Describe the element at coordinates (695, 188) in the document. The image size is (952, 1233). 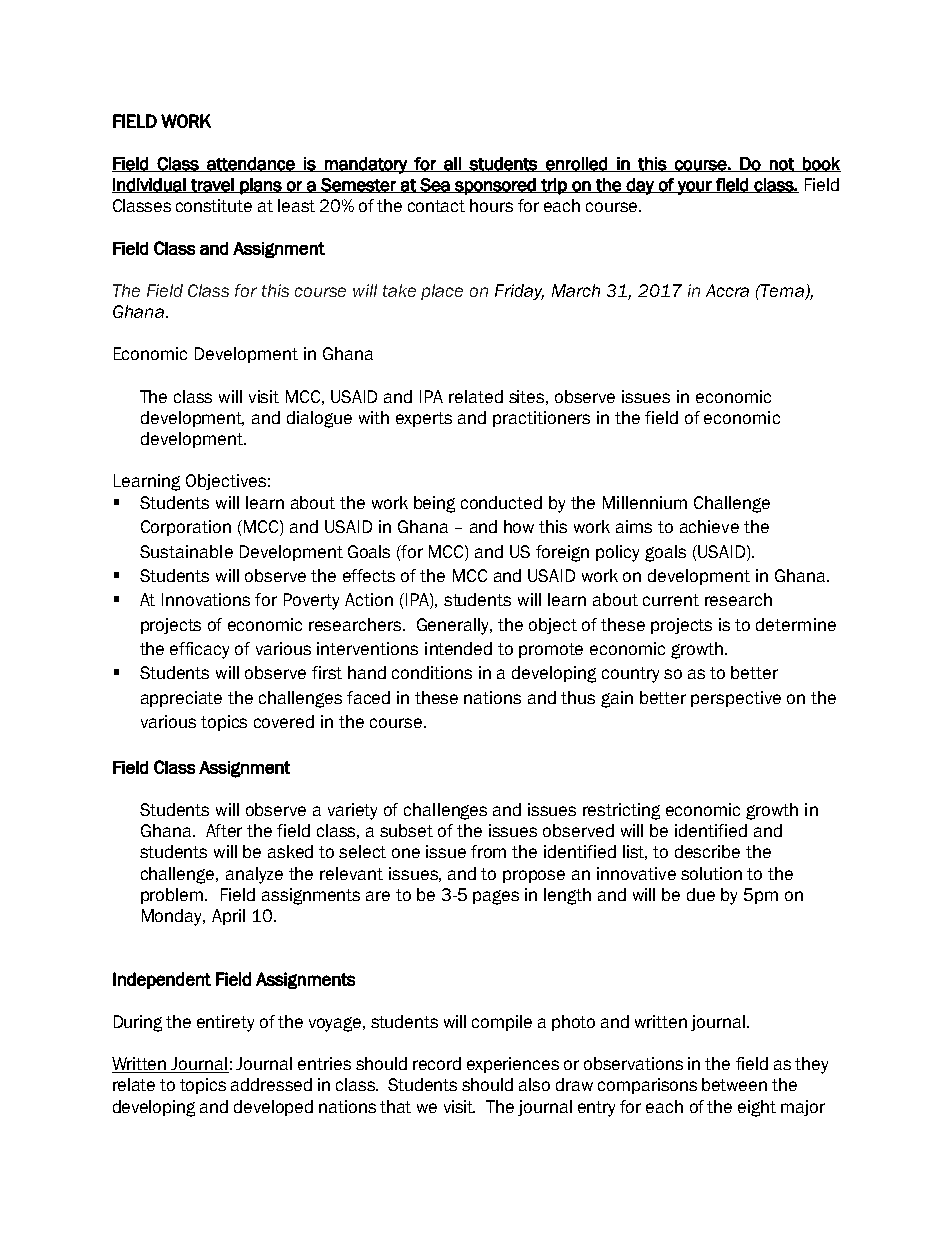
I see `your` at that location.
